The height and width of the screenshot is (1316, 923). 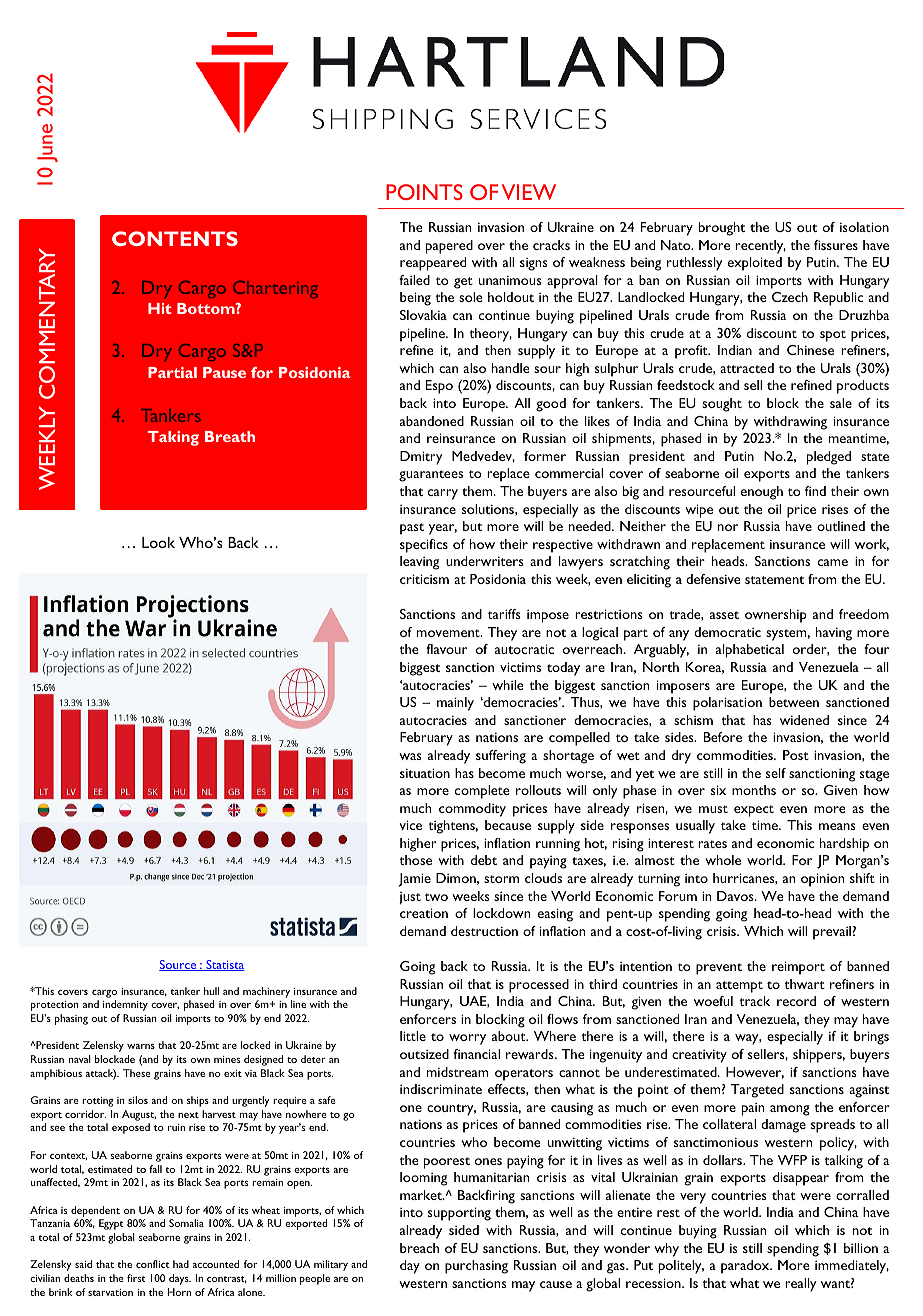 I want to click on reappeared, so click(x=433, y=264).
